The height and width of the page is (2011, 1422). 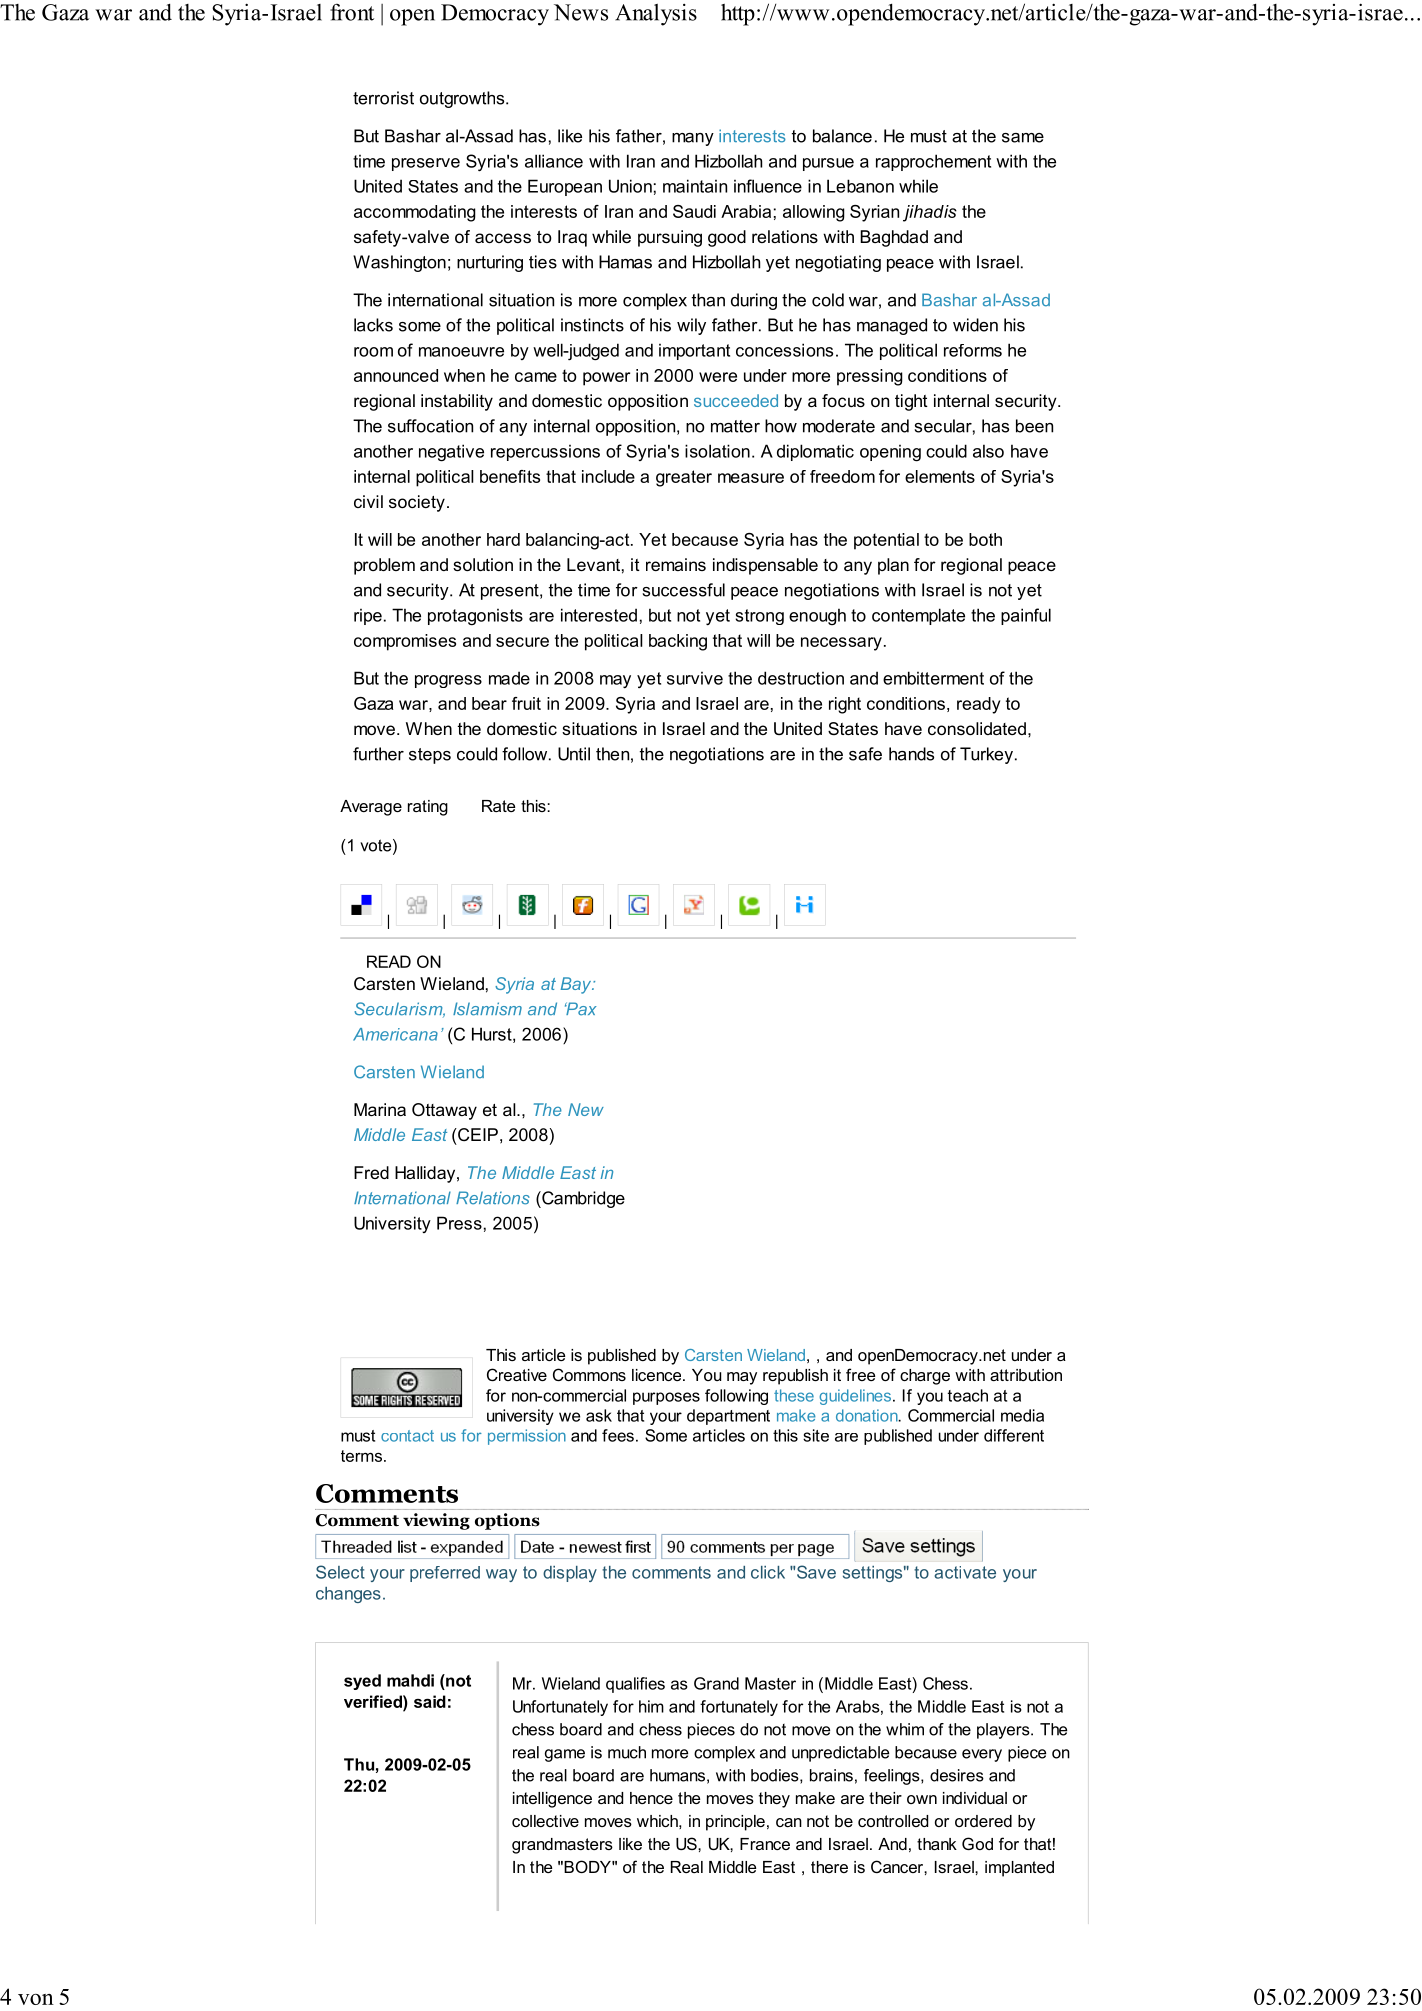 I want to click on terms, so click(x=363, y=1456).
